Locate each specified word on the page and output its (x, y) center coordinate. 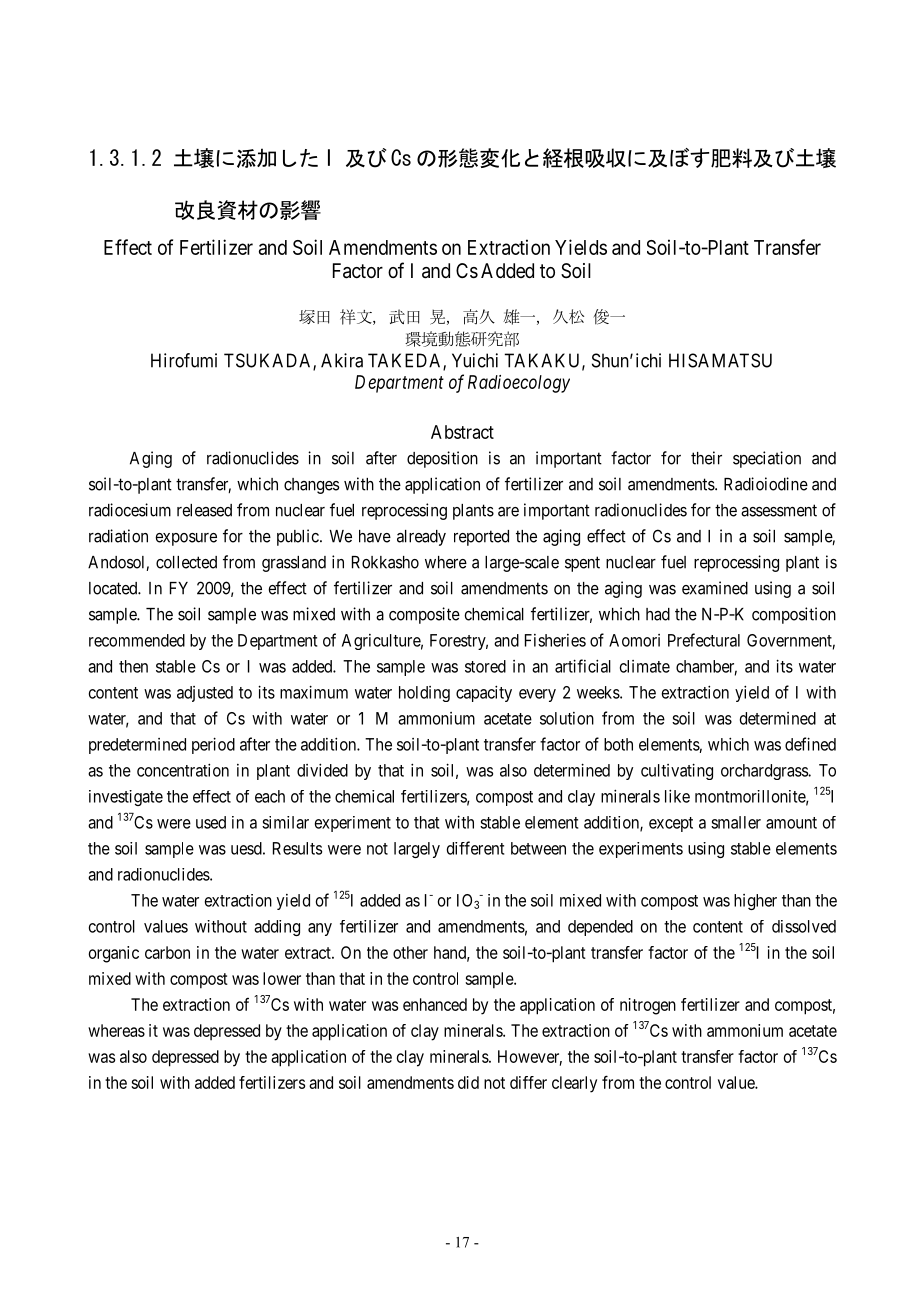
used (211, 822)
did (468, 1082)
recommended (137, 640)
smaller (736, 822)
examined (715, 588)
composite (424, 615)
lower (282, 978)
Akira (342, 360)
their (706, 458)
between (538, 848)
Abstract (462, 432)
